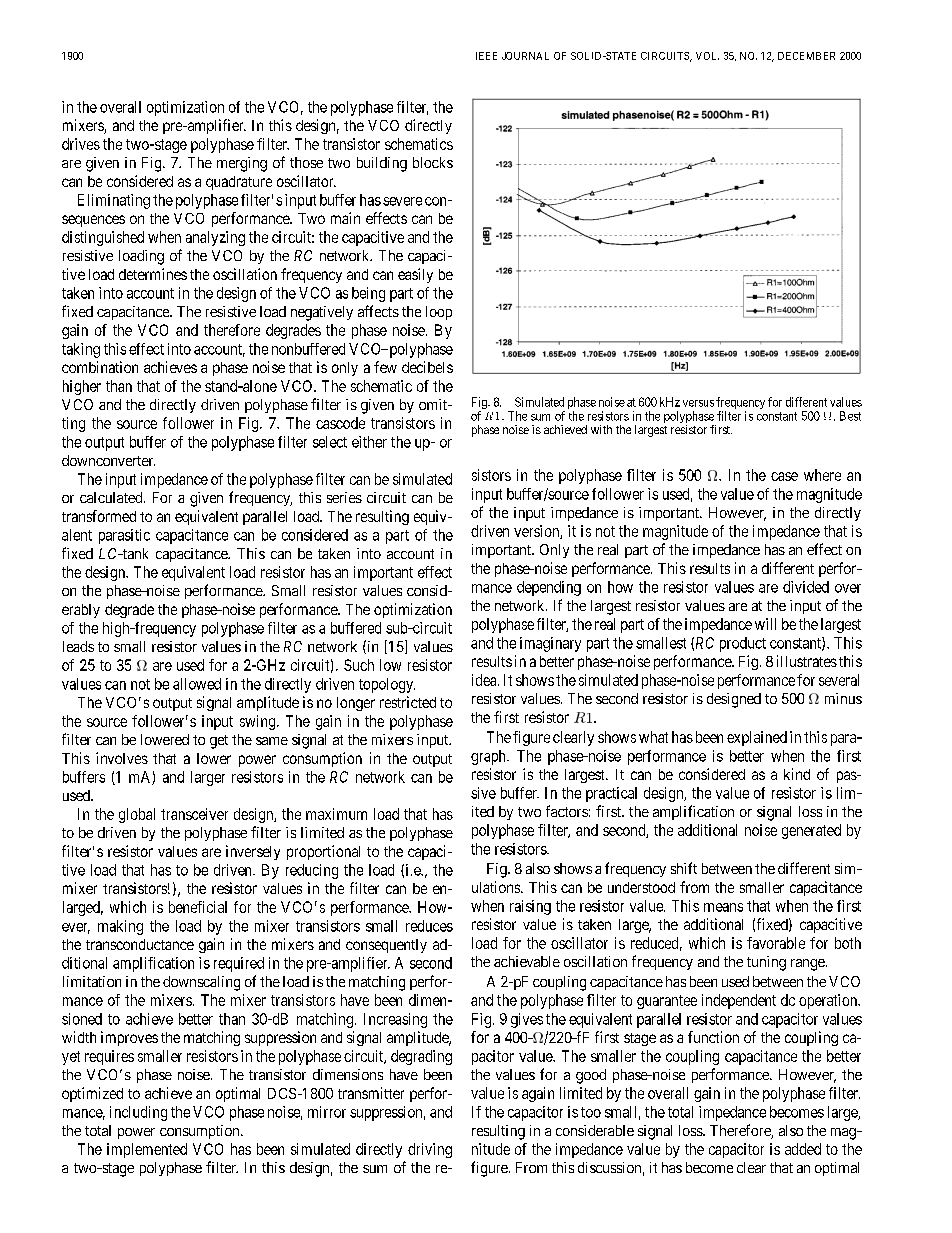 This image has width=952, height=1233. What do you see at coordinates (550, 644) in the image?
I see `imaginary` at bounding box center [550, 644].
